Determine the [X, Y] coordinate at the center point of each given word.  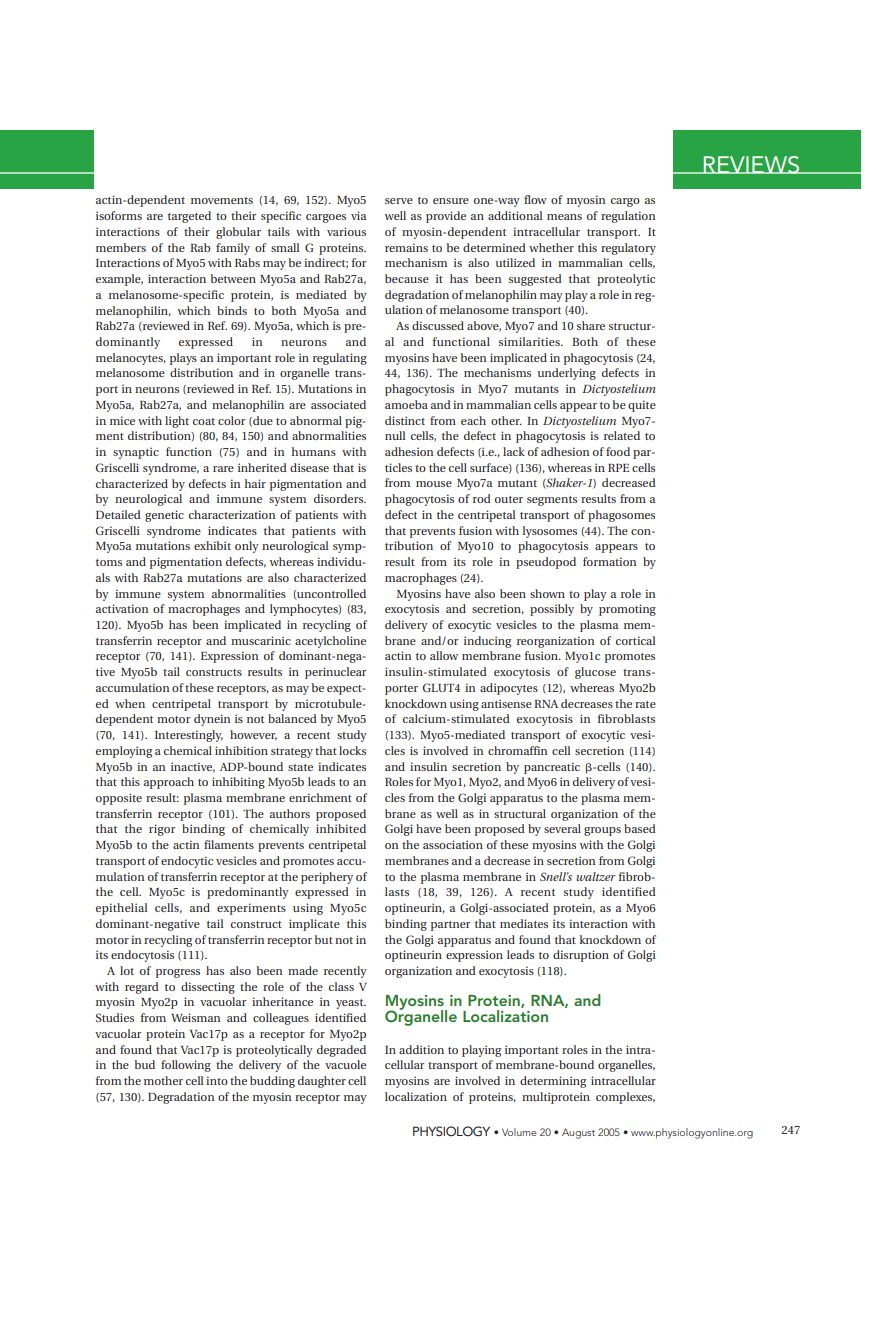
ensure [451, 201]
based [640, 828]
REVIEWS [751, 165]
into [217, 1080]
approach [169, 783]
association [453, 844]
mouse [434, 484]
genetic [164, 516]
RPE [618, 468]
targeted [189, 217]
